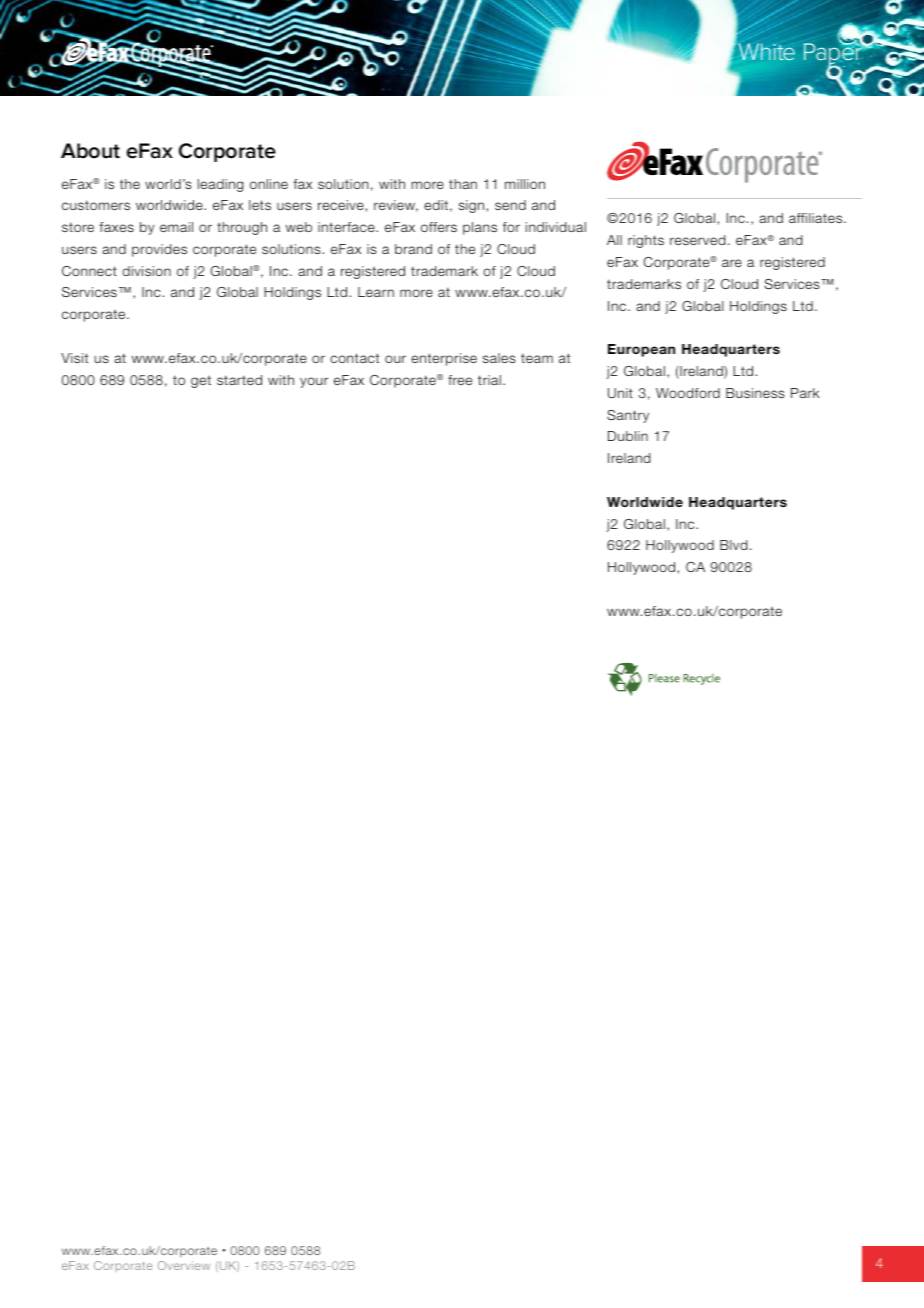  What do you see at coordinates (184, 1265) in the page?
I see `Overview` at bounding box center [184, 1265].
